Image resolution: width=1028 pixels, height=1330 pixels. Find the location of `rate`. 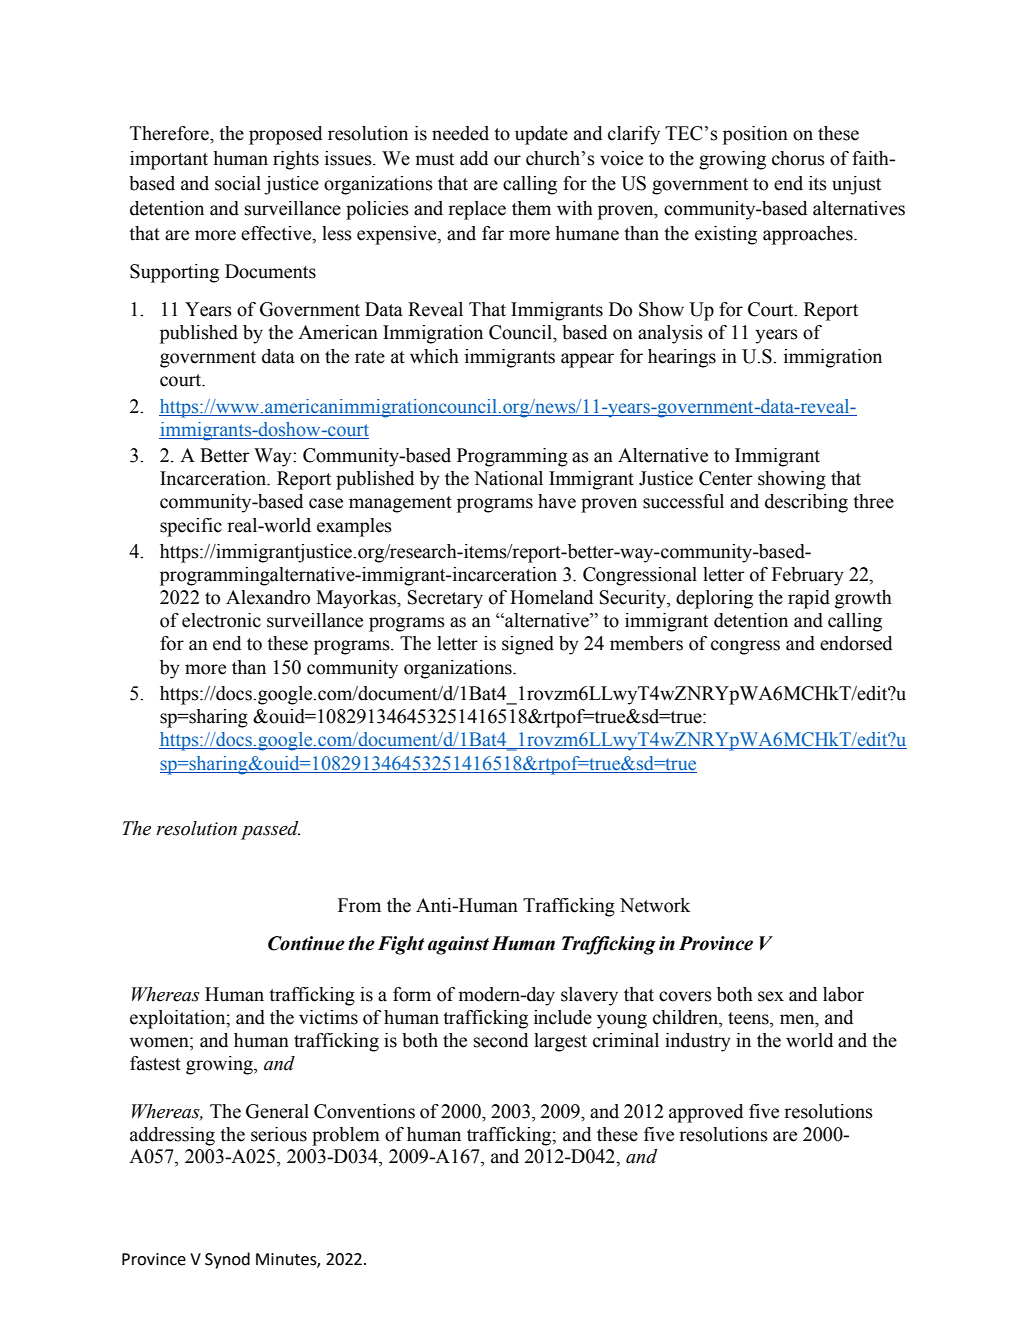

rate is located at coordinates (370, 357).
